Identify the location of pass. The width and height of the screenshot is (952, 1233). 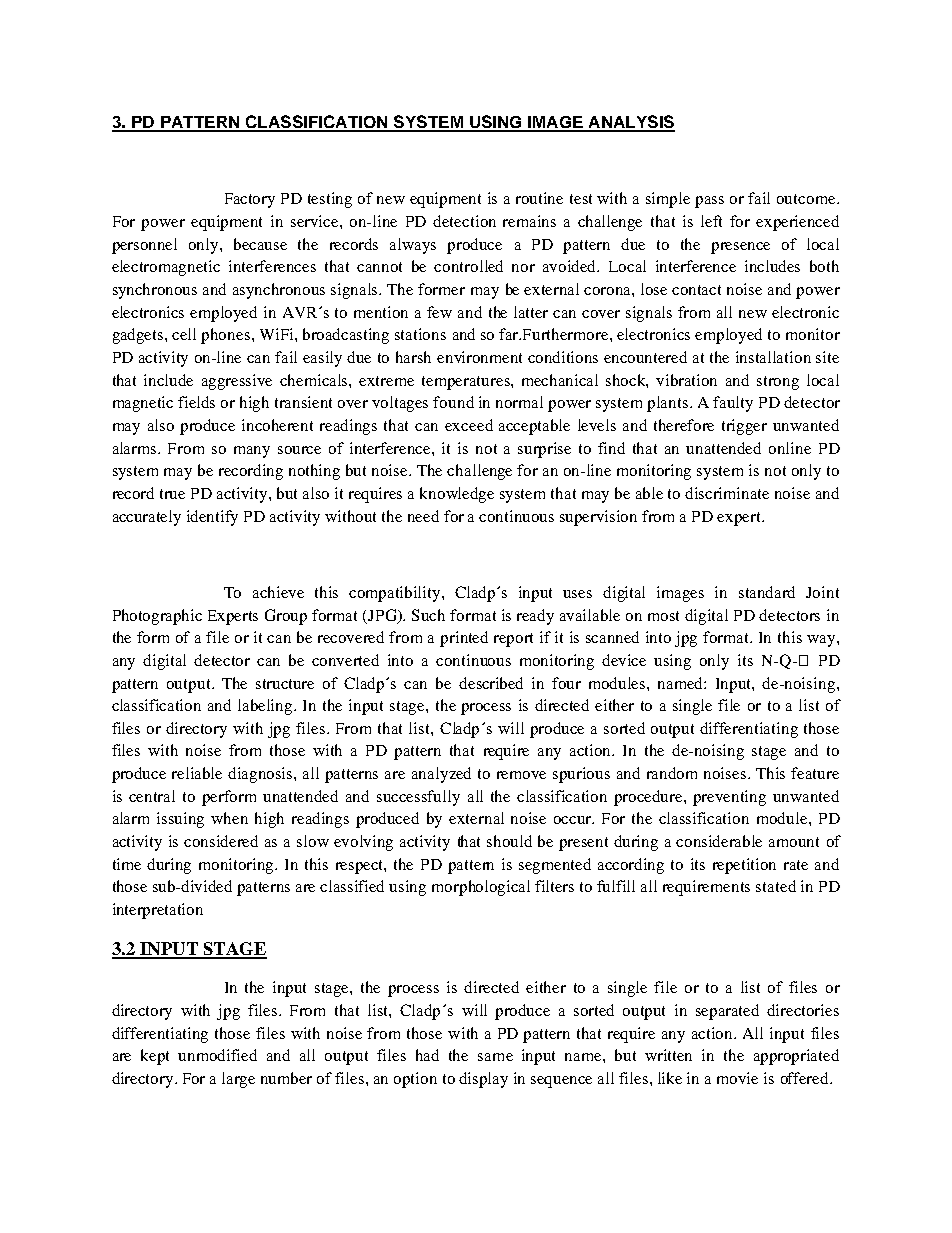
(709, 202).
